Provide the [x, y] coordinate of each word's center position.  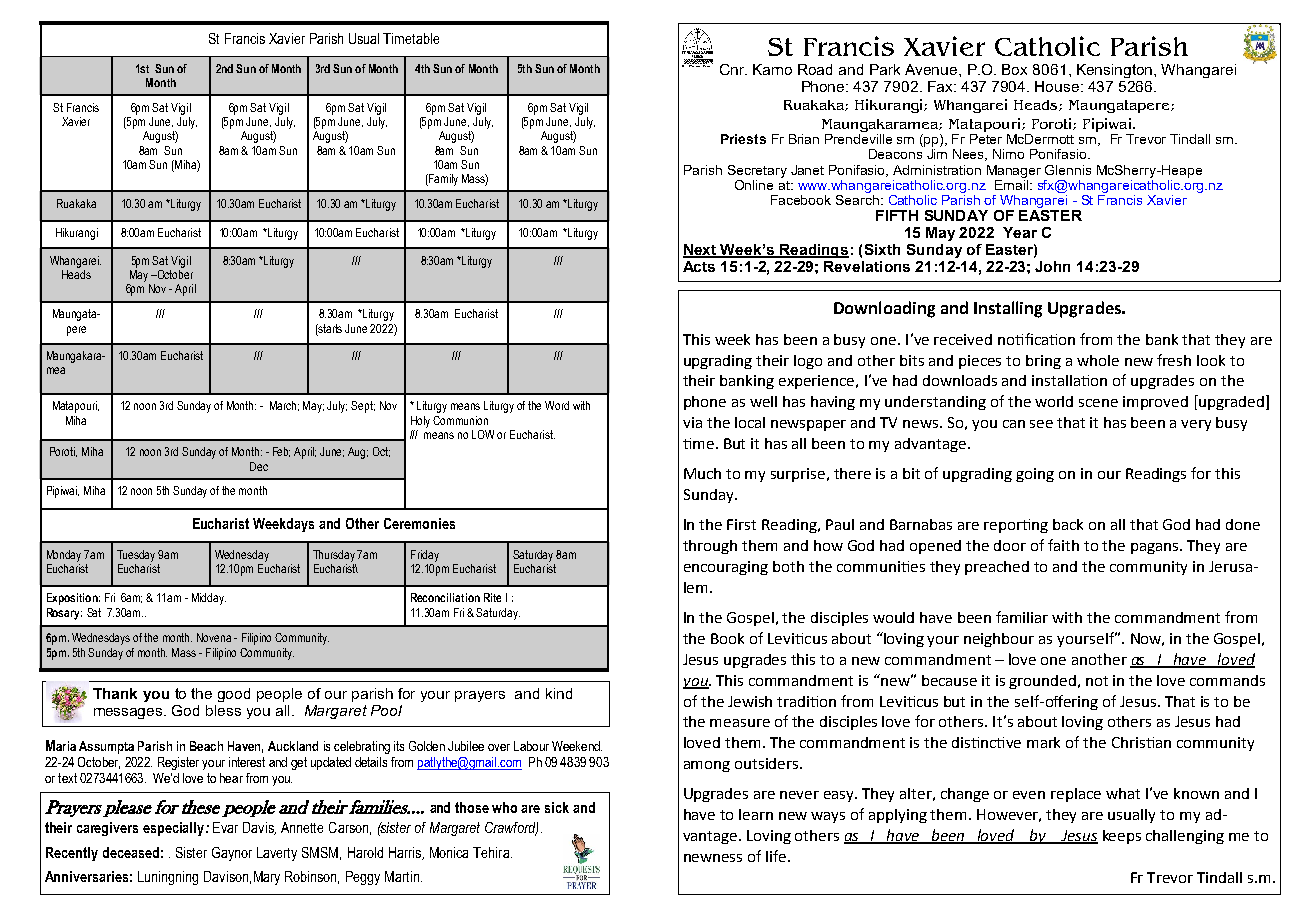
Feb [281, 452]
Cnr [733, 69]
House [1058, 86]
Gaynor [232, 854]
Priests [743, 139]
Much [702, 473]
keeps [1122, 837]
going [1035, 475]
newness [713, 858]
